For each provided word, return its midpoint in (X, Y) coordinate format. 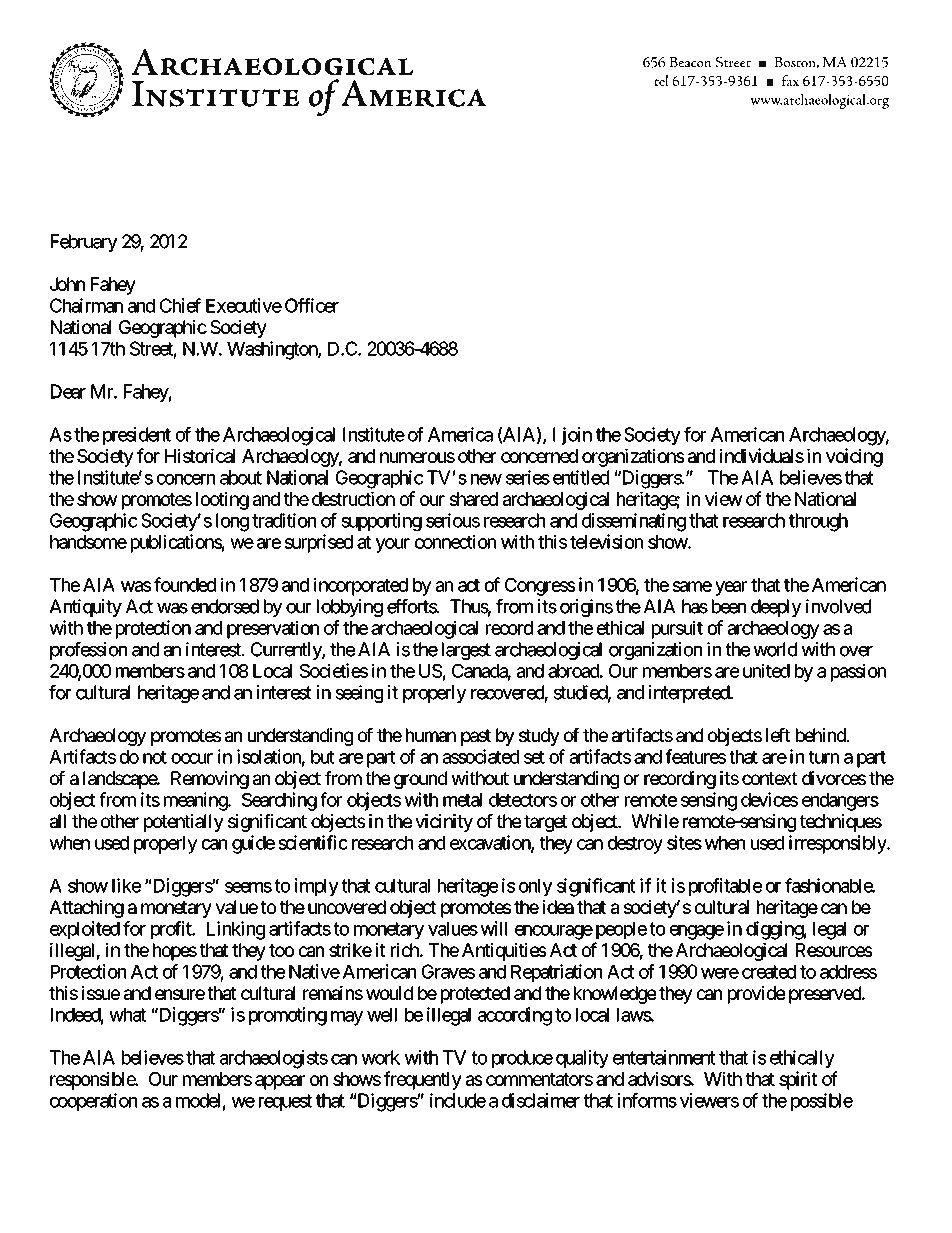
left (778, 735)
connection (455, 541)
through (818, 522)
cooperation (93, 1102)
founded (185, 584)
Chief (180, 305)
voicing (854, 457)
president (137, 436)
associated (481, 756)
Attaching (86, 909)
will (494, 928)
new (486, 479)
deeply (776, 608)
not (155, 757)
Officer (312, 305)
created (769, 972)
